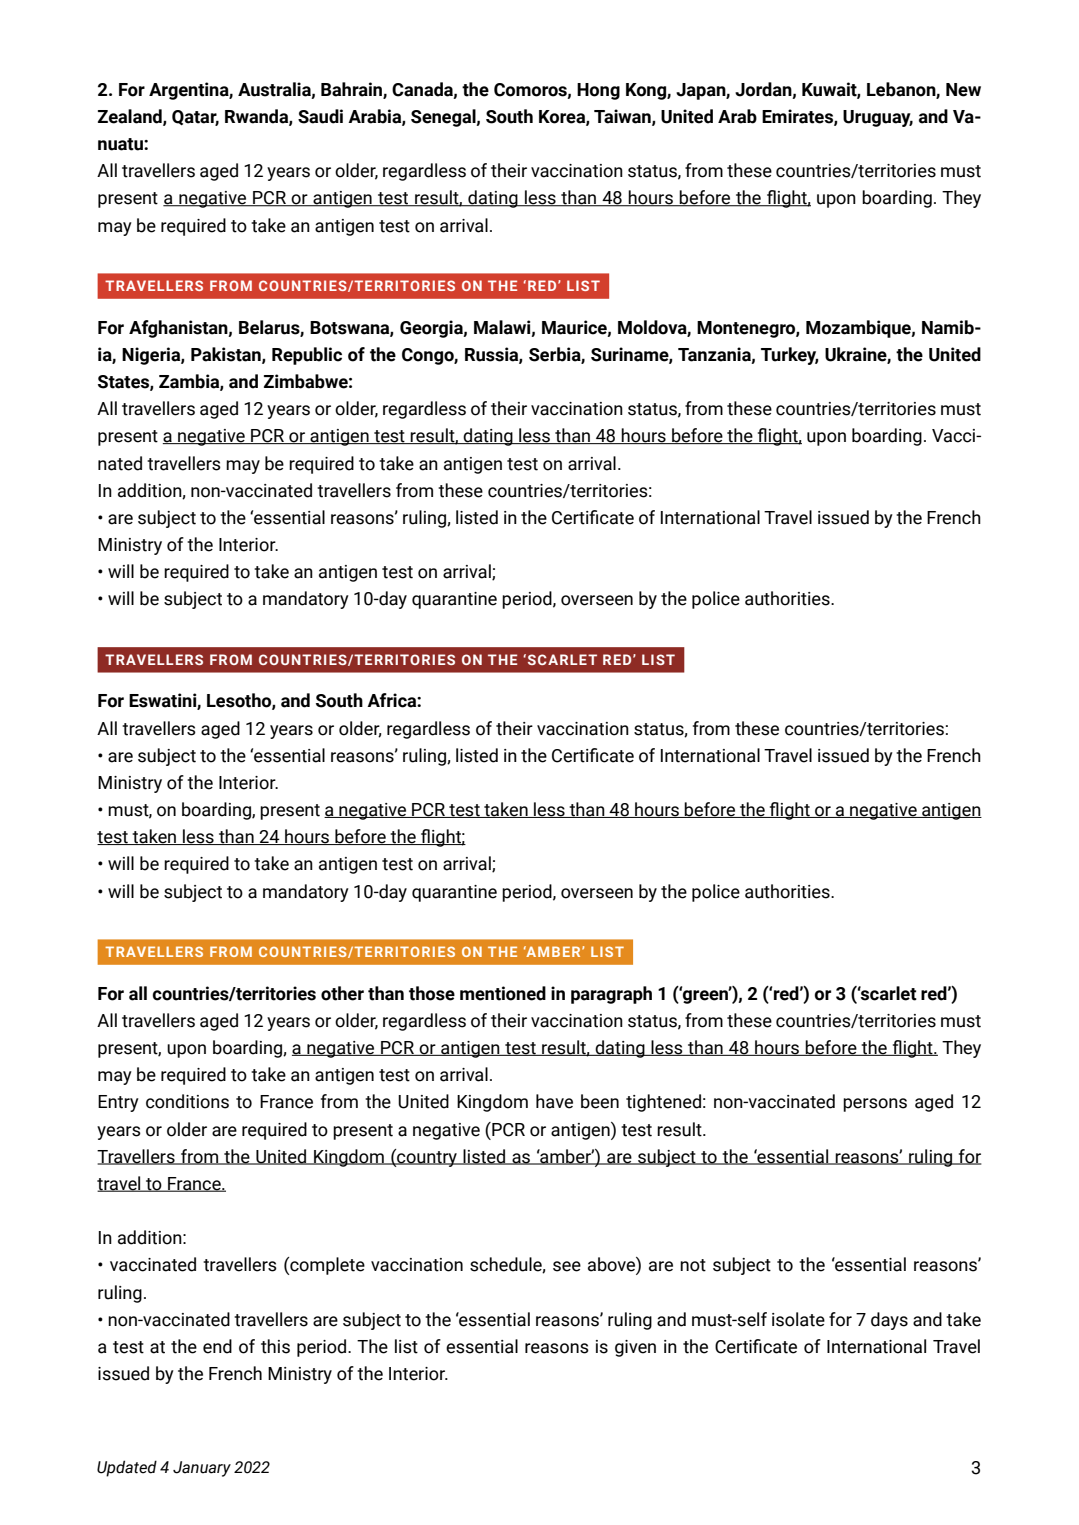 The height and width of the screenshot is (1525, 1079). What do you see at coordinates (635, 1348) in the screenshot?
I see `given` at bounding box center [635, 1348].
